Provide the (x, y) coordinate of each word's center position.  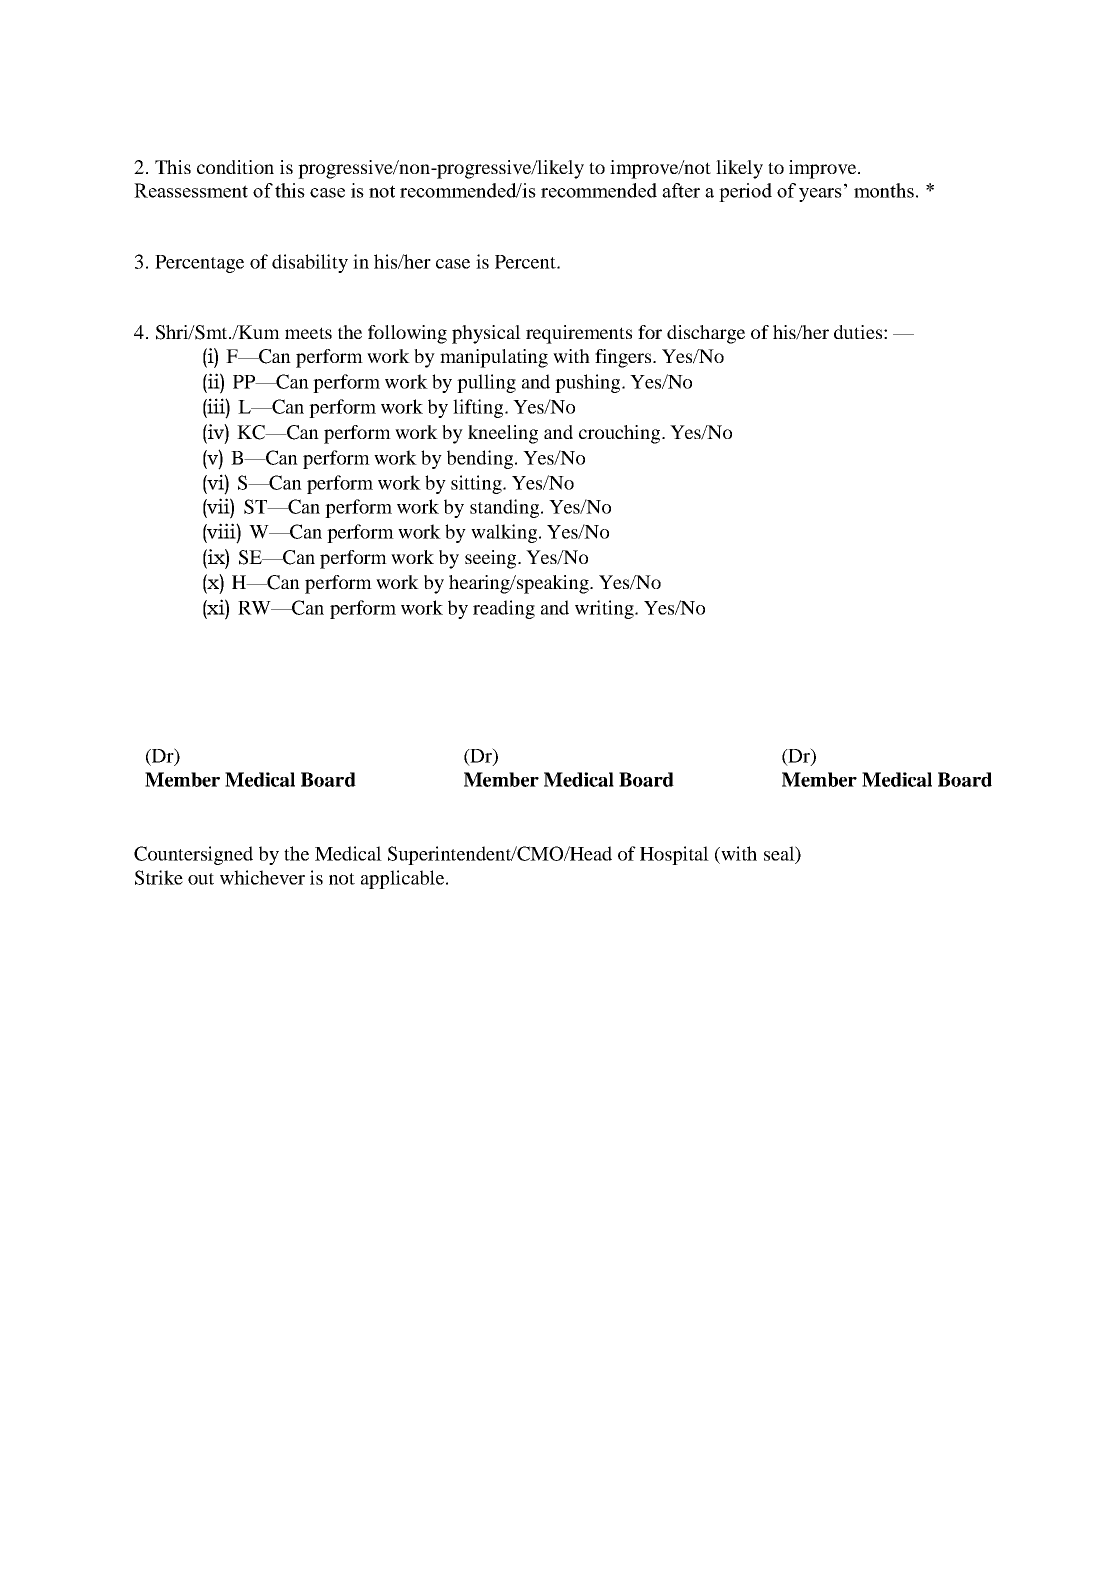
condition (235, 167)
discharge (706, 334)
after (681, 190)
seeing (492, 559)
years (820, 195)
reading (504, 609)
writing (605, 609)
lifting (479, 408)
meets (308, 333)
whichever (262, 877)
